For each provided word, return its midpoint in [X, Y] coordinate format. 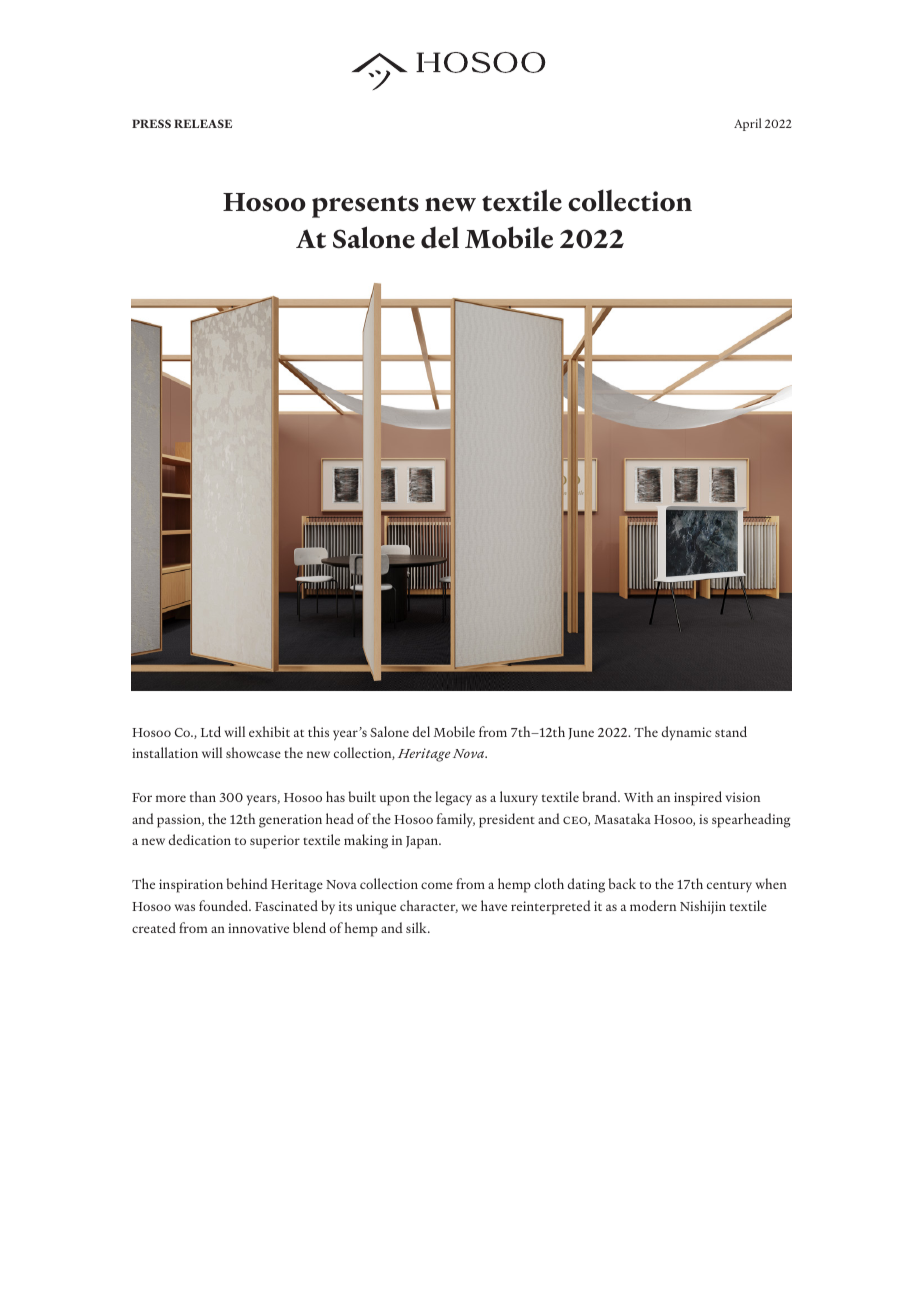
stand [731, 731]
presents [365, 207]
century [729, 887]
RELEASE [203, 123]
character [429, 906]
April [748, 124]
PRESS [151, 123]
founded [225, 905]
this [318, 731]
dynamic [686, 733]
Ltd [211, 731]
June [581, 734]
